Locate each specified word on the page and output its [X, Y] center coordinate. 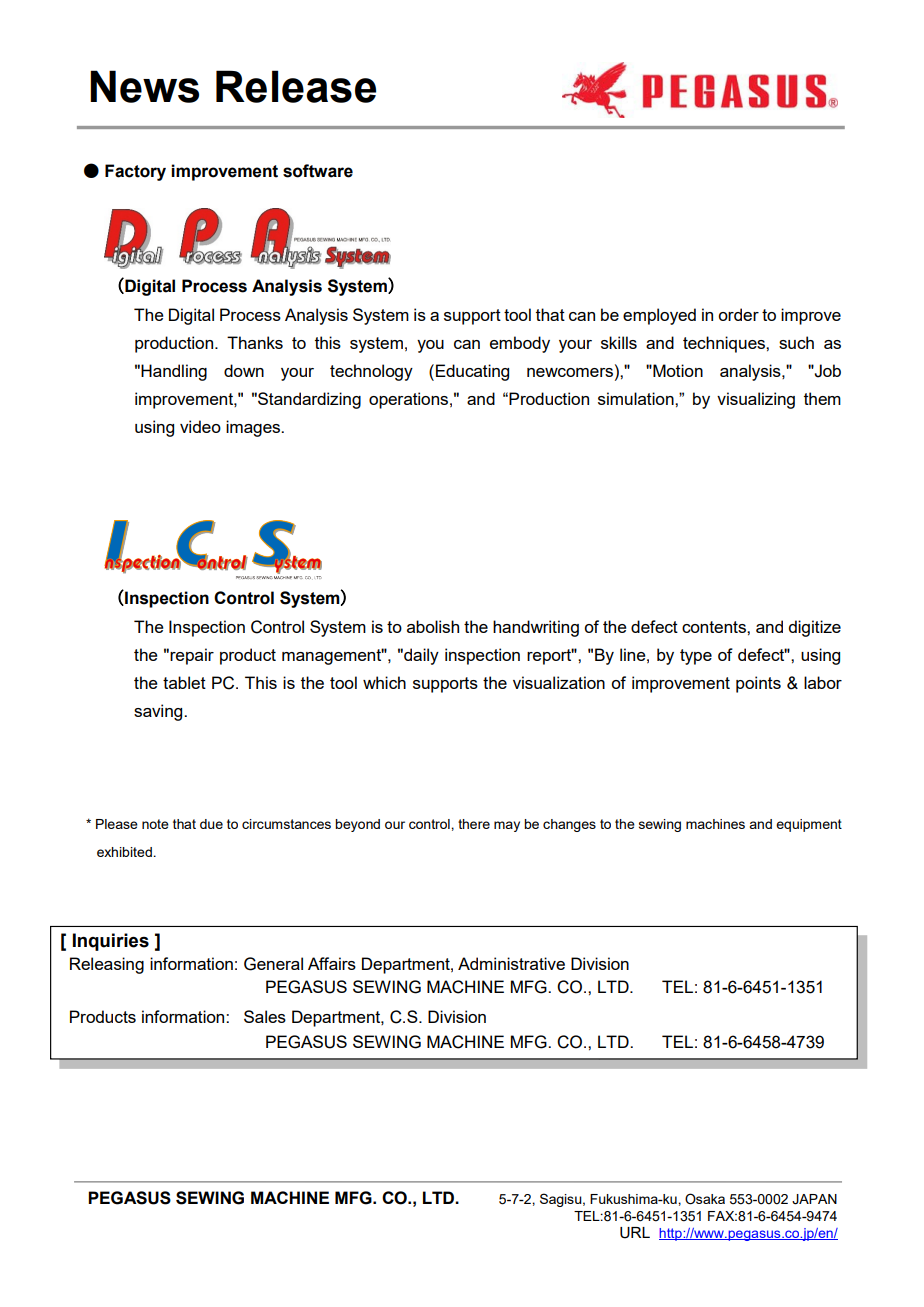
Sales [265, 1016]
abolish [433, 626]
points [758, 684]
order [738, 314]
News [144, 86]
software [318, 171]
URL [635, 1233]
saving [159, 712]
